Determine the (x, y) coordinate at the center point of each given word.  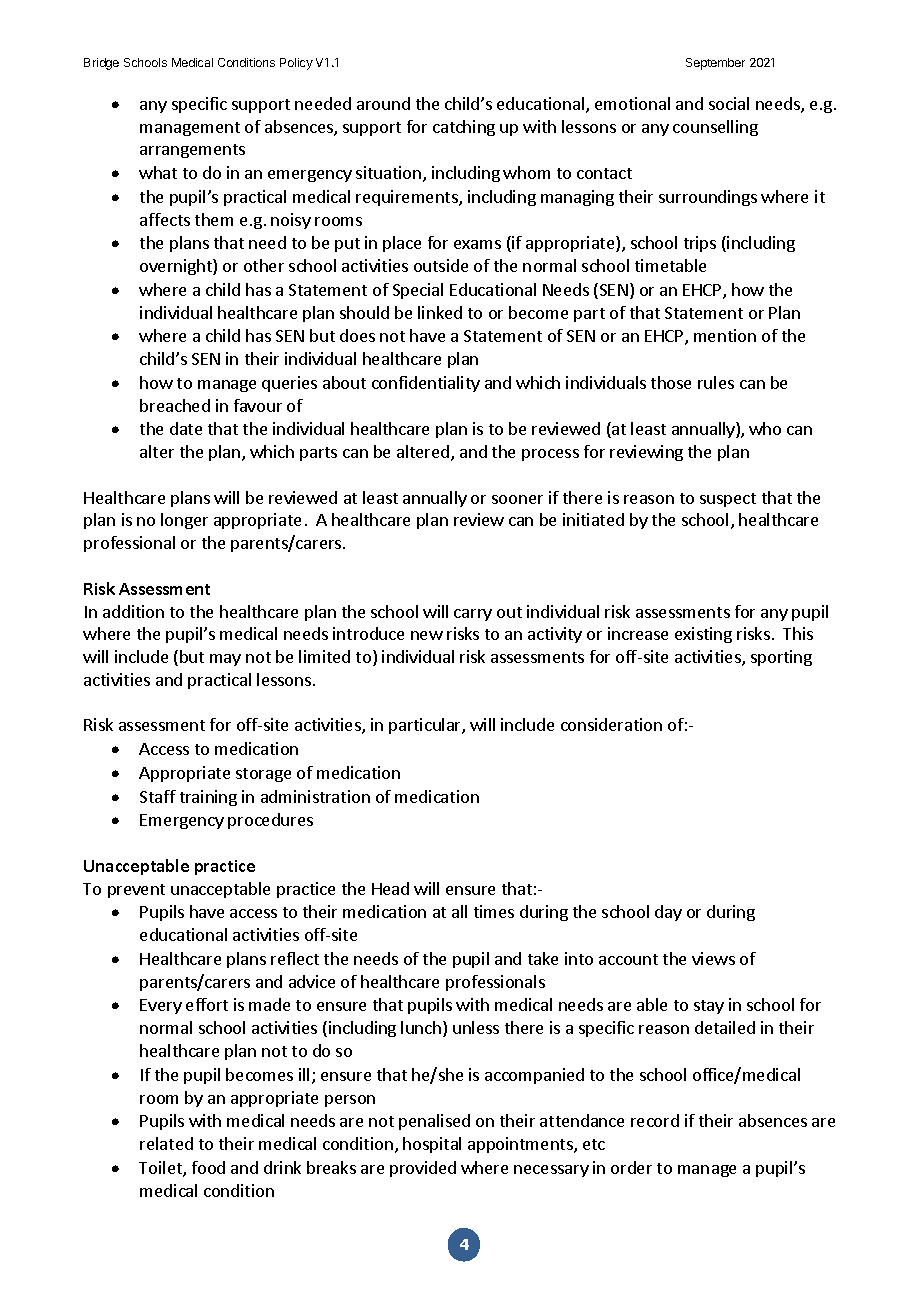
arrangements (192, 151)
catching (464, 128)
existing (703, 635)
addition (133, 611)
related (166, 1143)
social (729, 103)
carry (473, 615)
